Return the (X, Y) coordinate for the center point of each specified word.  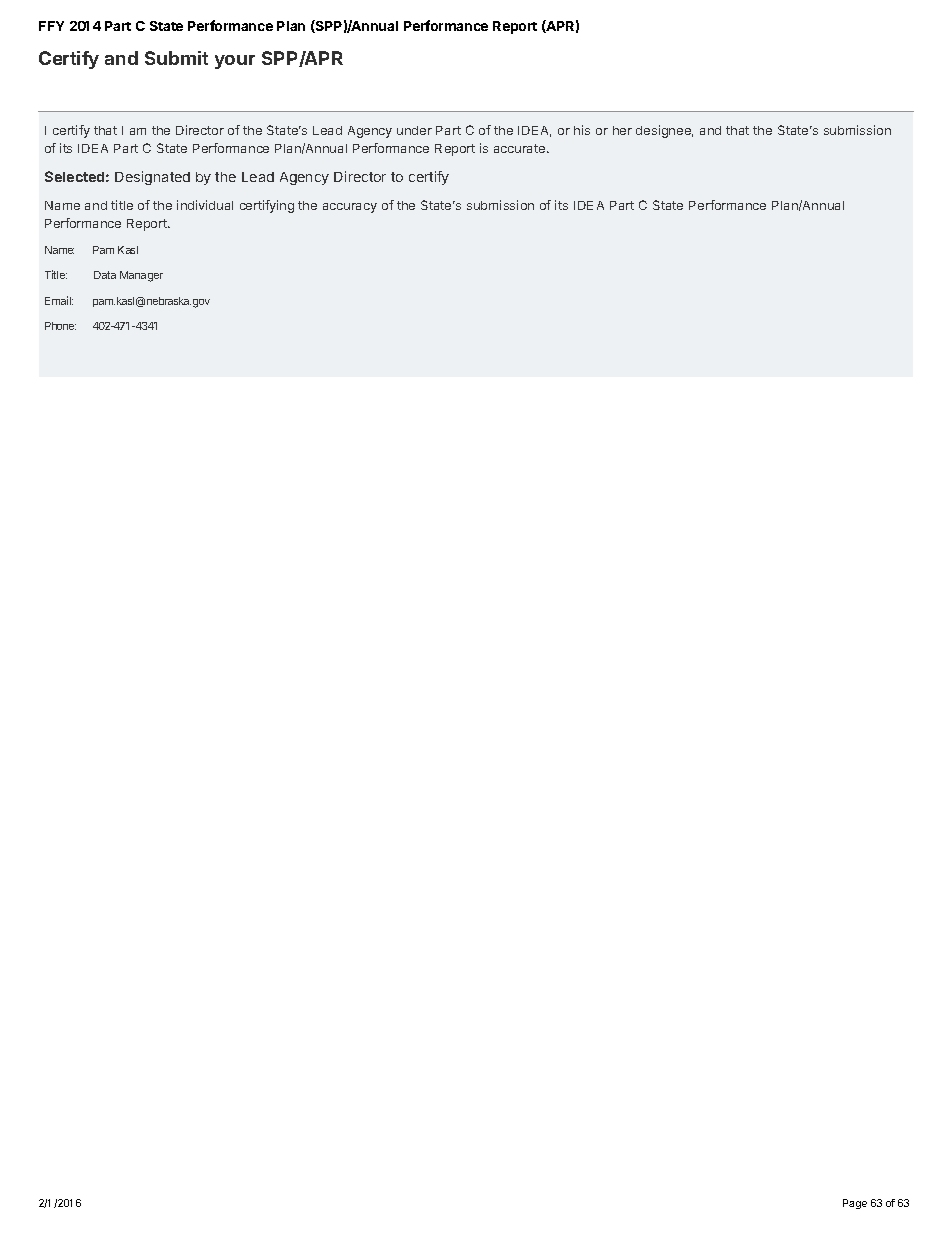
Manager (141, 276)
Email (59, 300)
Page (855, 1204)
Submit (176, 58)
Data (105, 275)
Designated (152, 178)
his (582, 130)
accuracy (350, 208)
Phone (60, 326)
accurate (521, 148)
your (235, 62)
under (414, 130)
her (622, 130)
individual (205, 205)
